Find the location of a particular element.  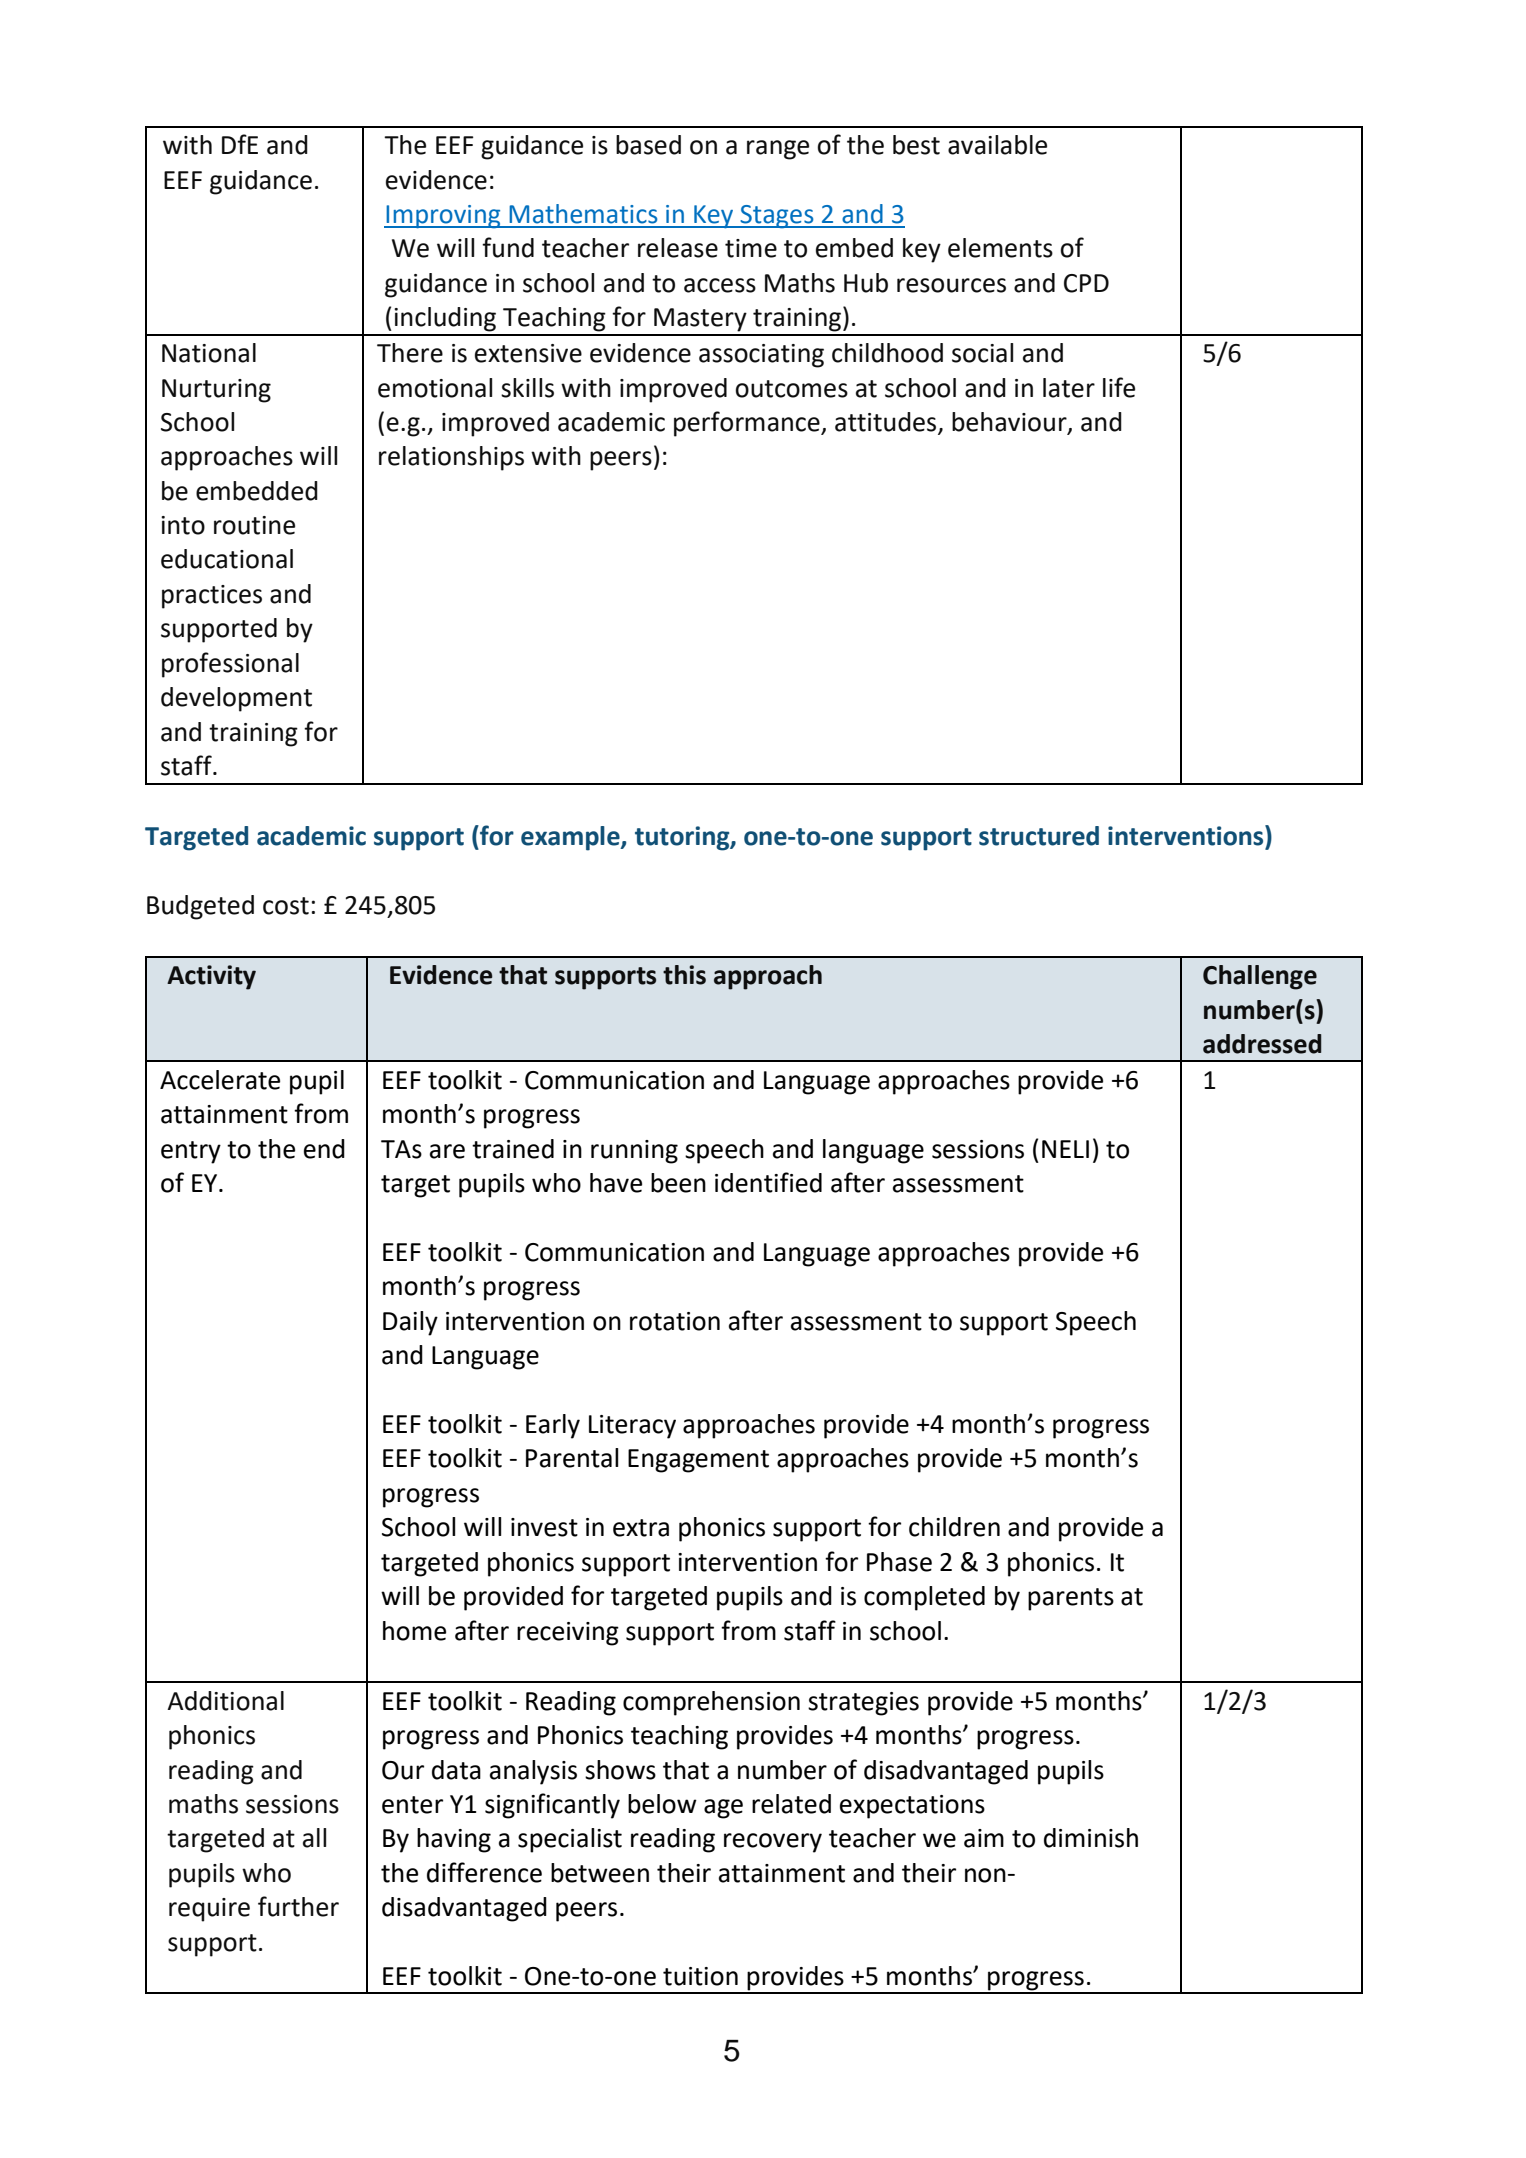

Daily is located at coordinates (410, 1323).
